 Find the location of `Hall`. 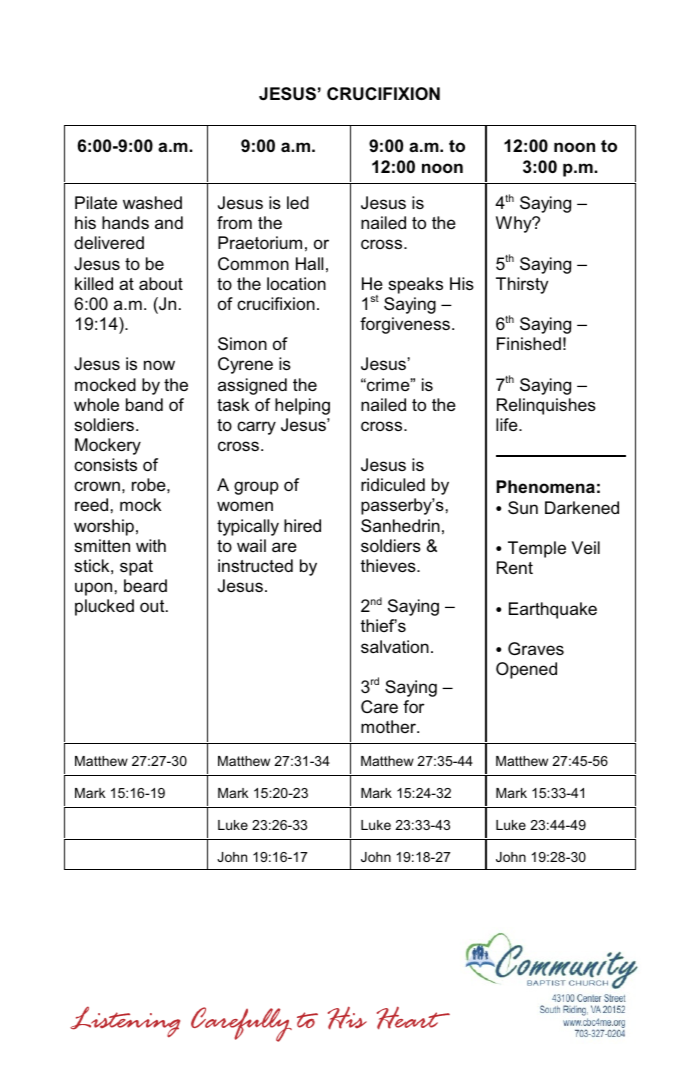

Hall is located at coordinates (309, 263).
